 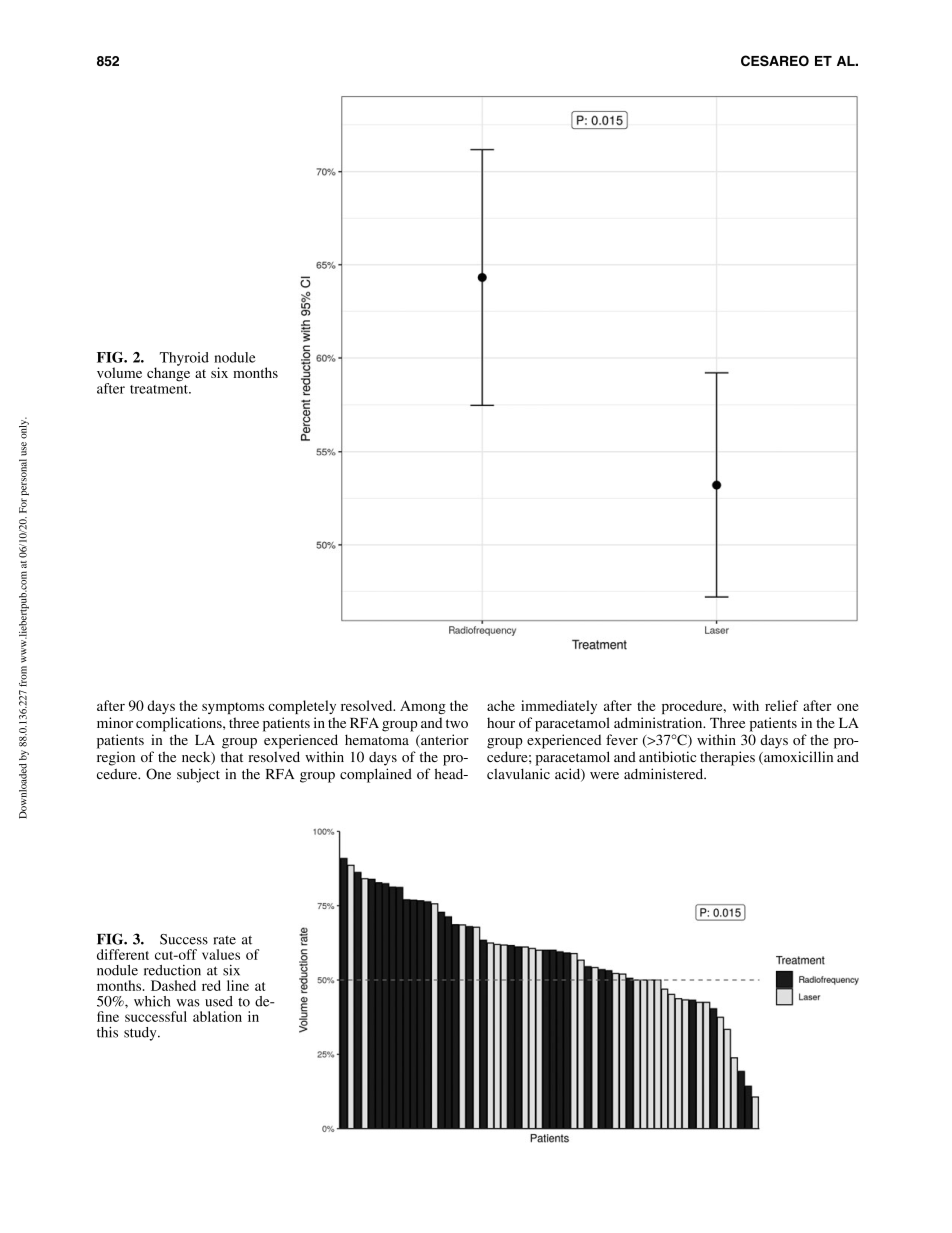 I want to click on administered, so click(x=665, y=774).
